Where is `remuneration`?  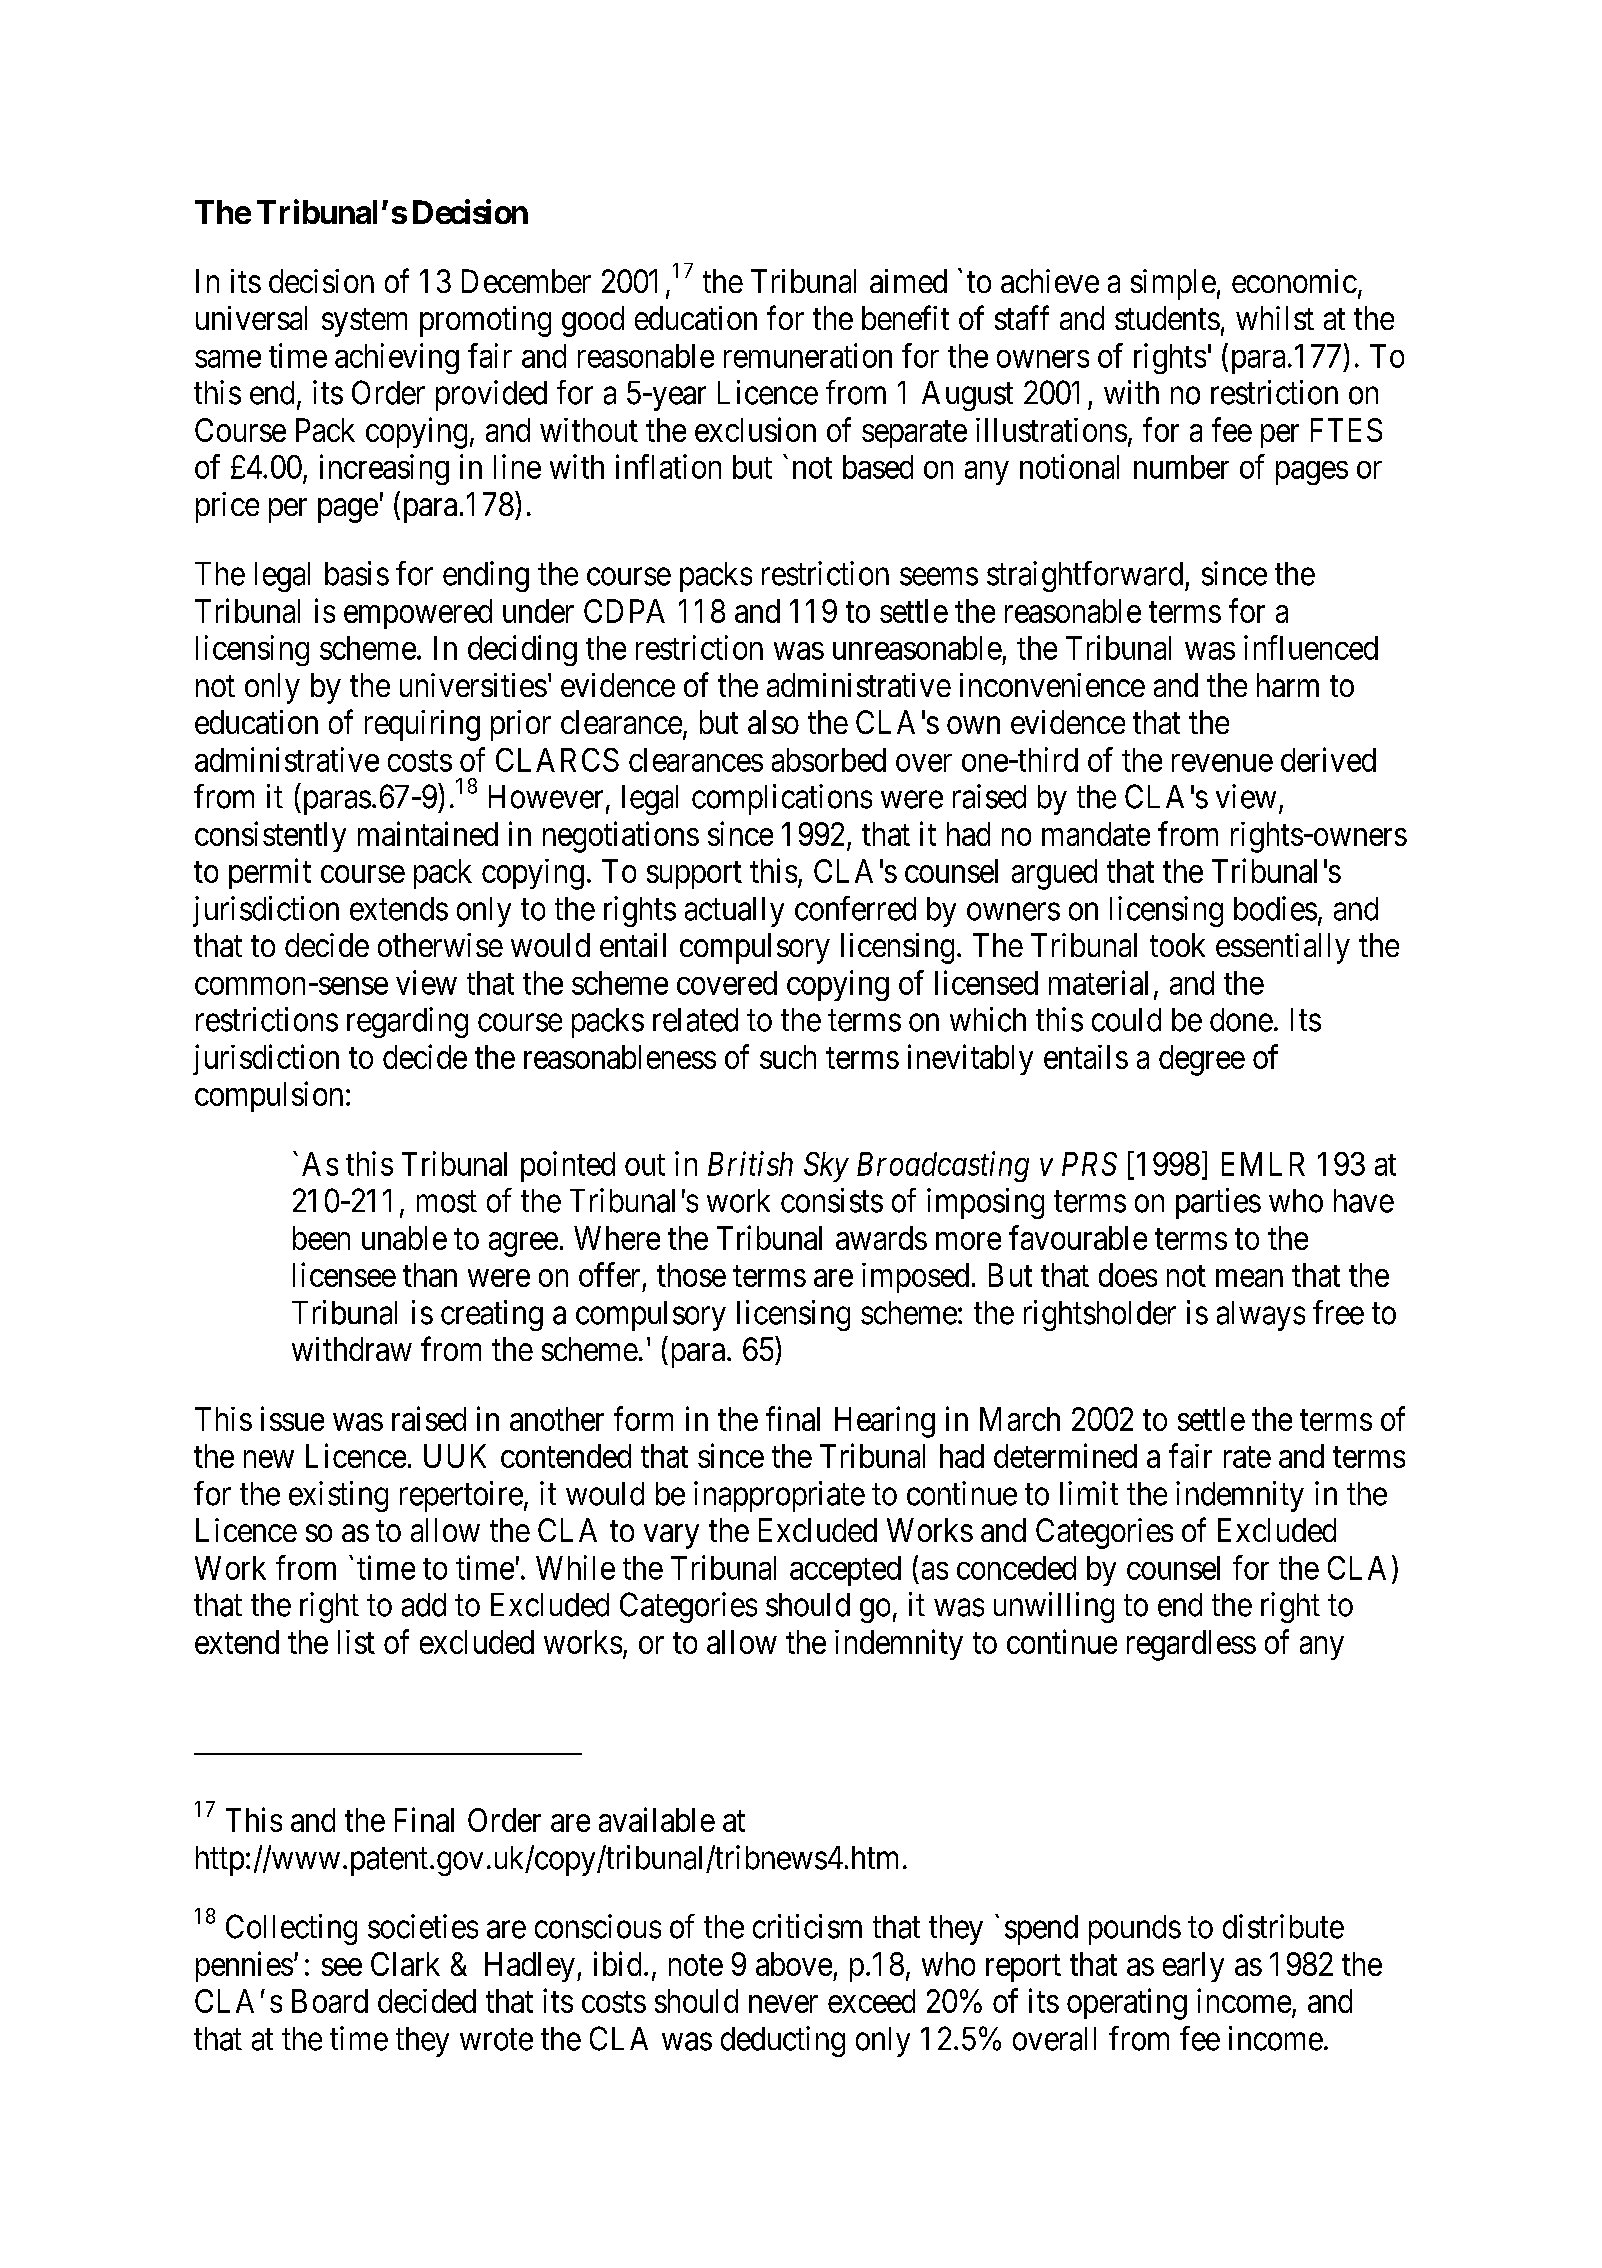
remuneration is located at coordinates (808, 355).
